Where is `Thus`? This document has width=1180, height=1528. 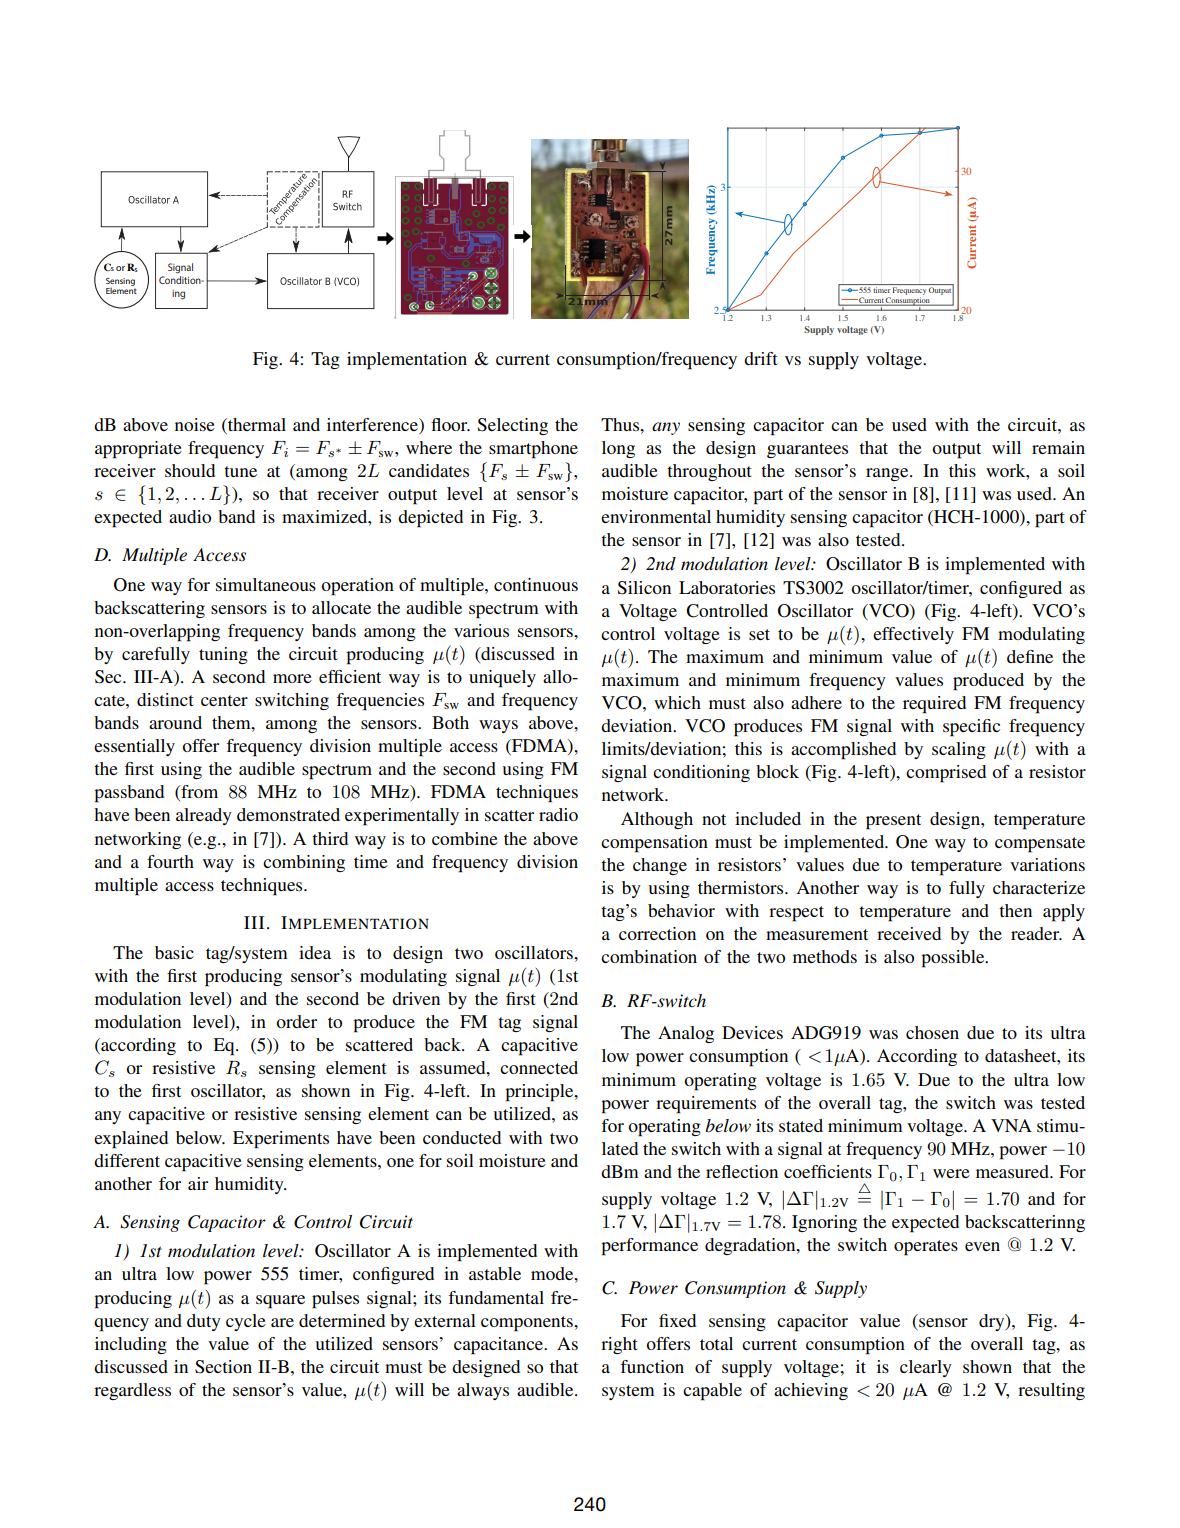
Thus is located at coordinates (621, 424).
